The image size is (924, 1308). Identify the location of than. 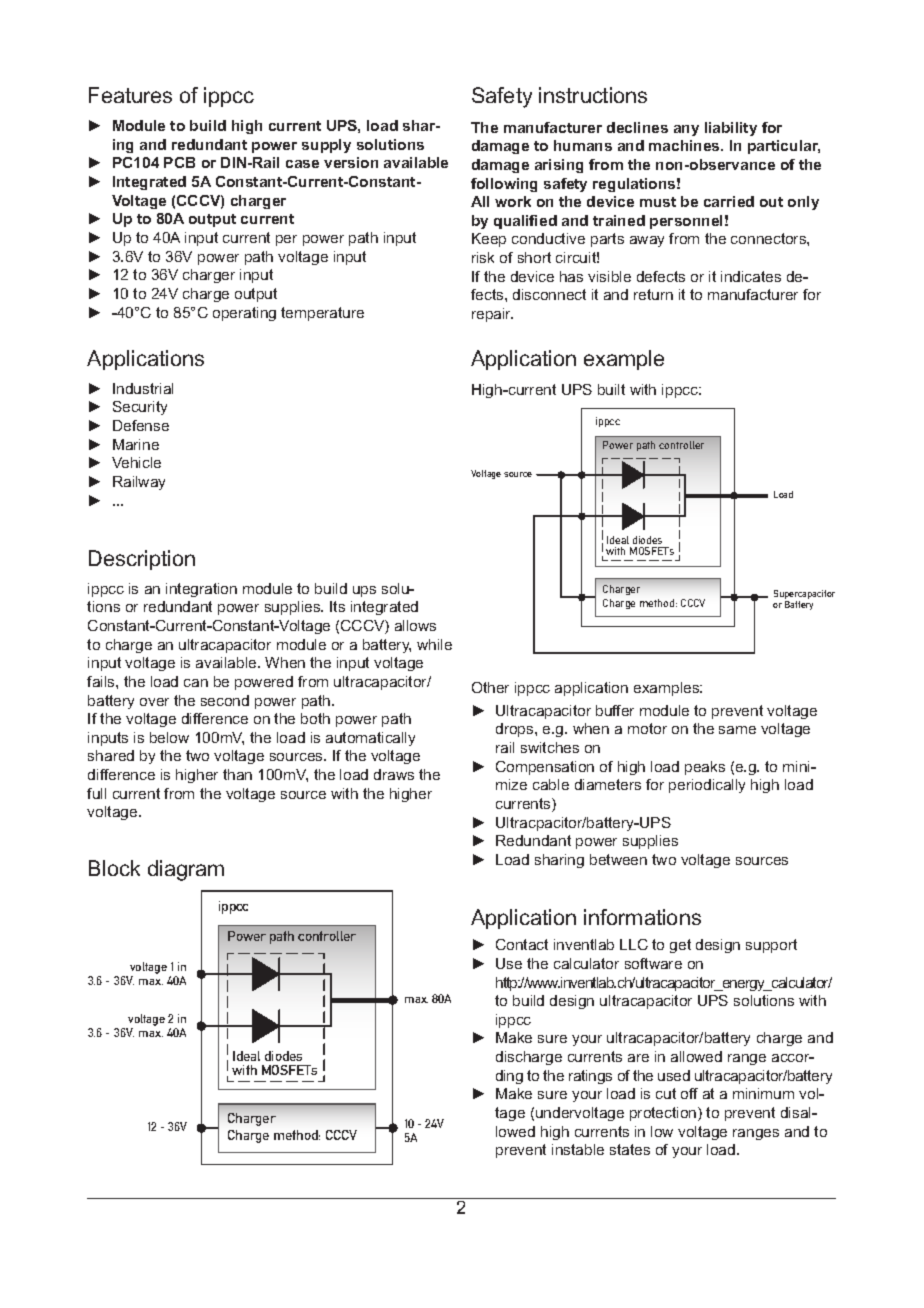
(237, 774).
